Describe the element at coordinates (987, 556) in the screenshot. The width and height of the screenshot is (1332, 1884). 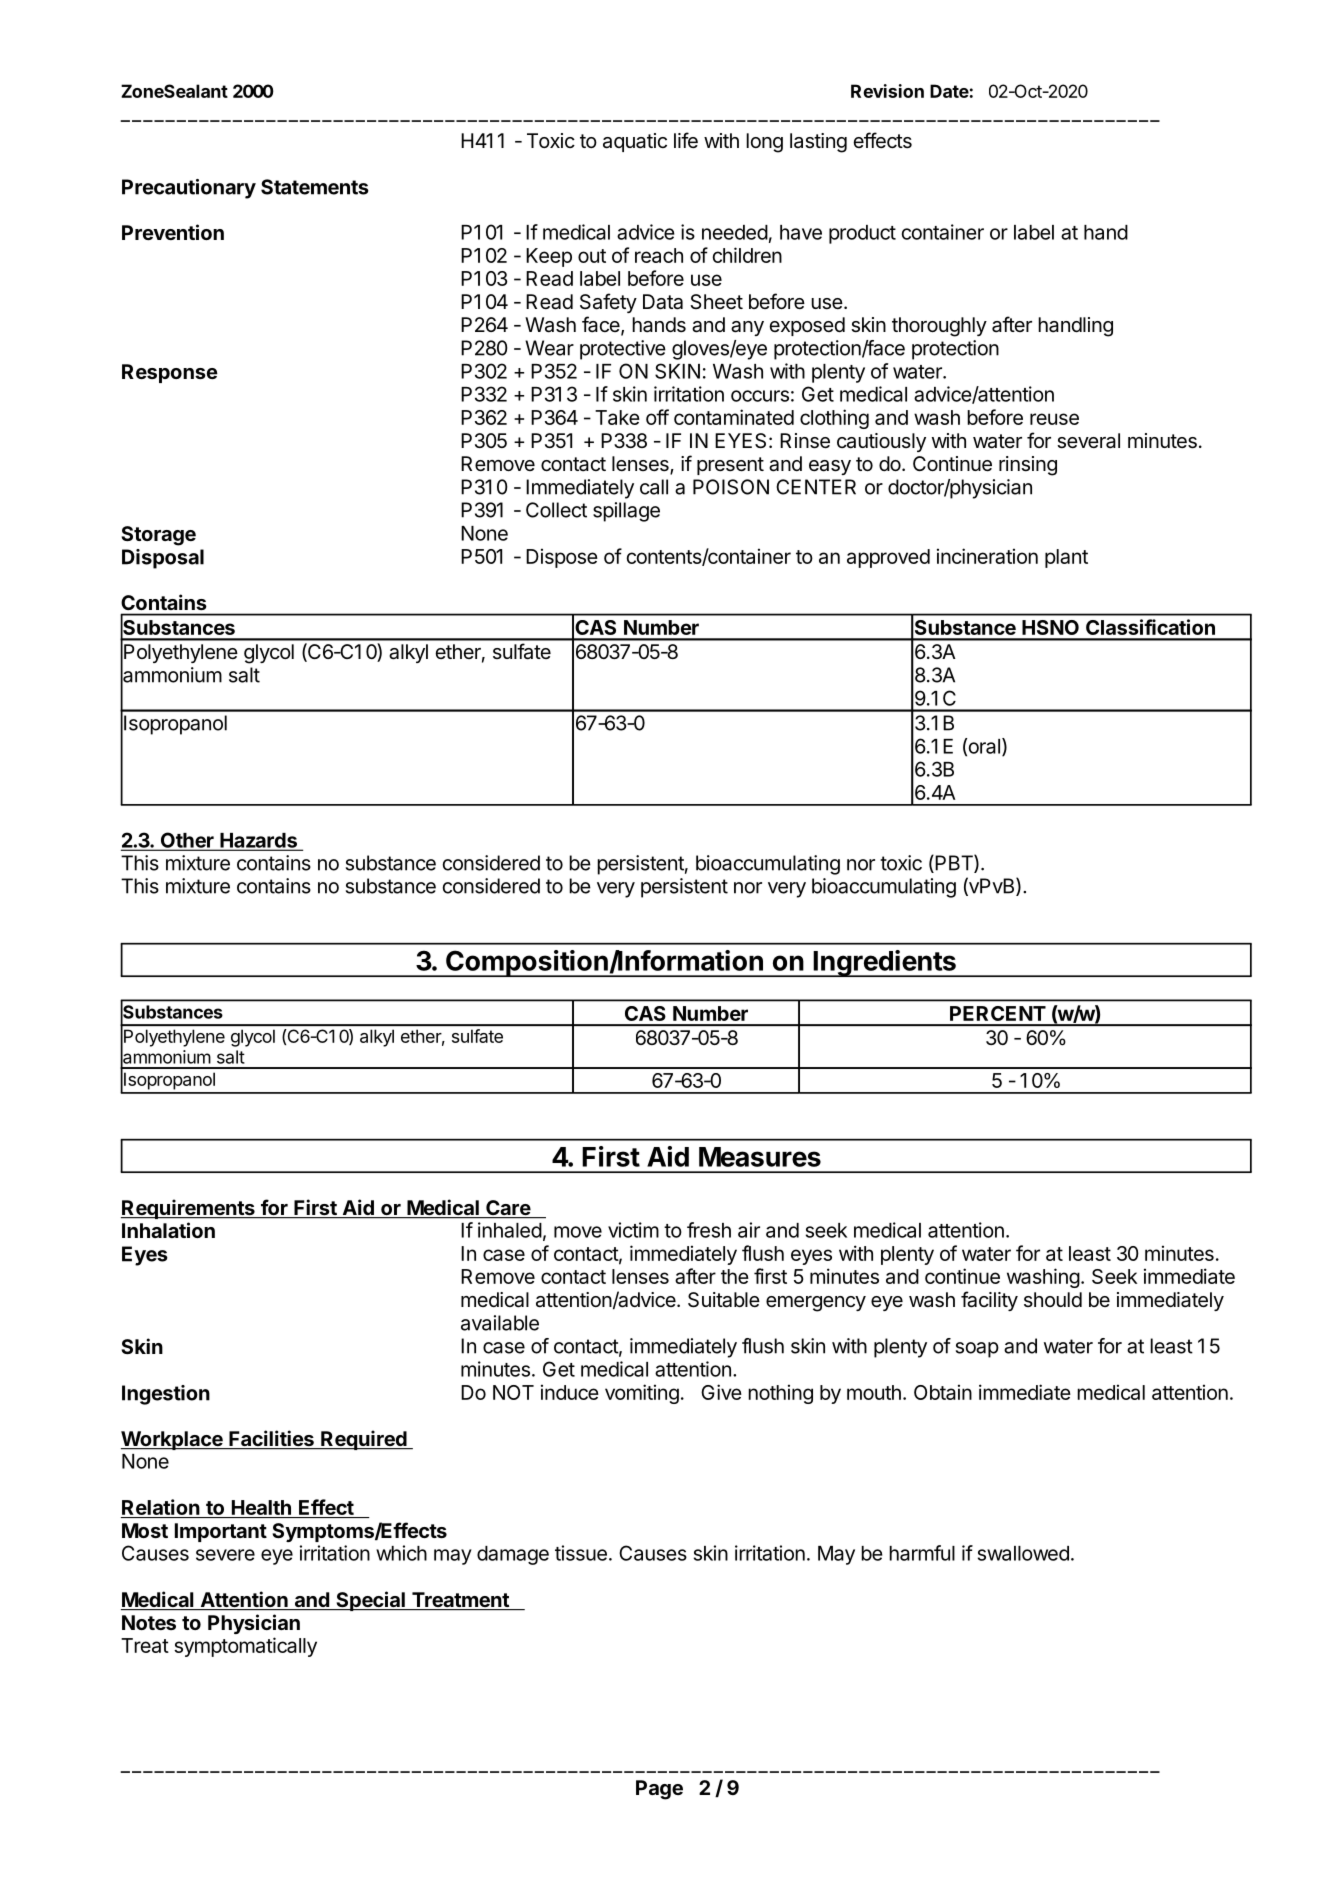
I see `incineration` at that location.
